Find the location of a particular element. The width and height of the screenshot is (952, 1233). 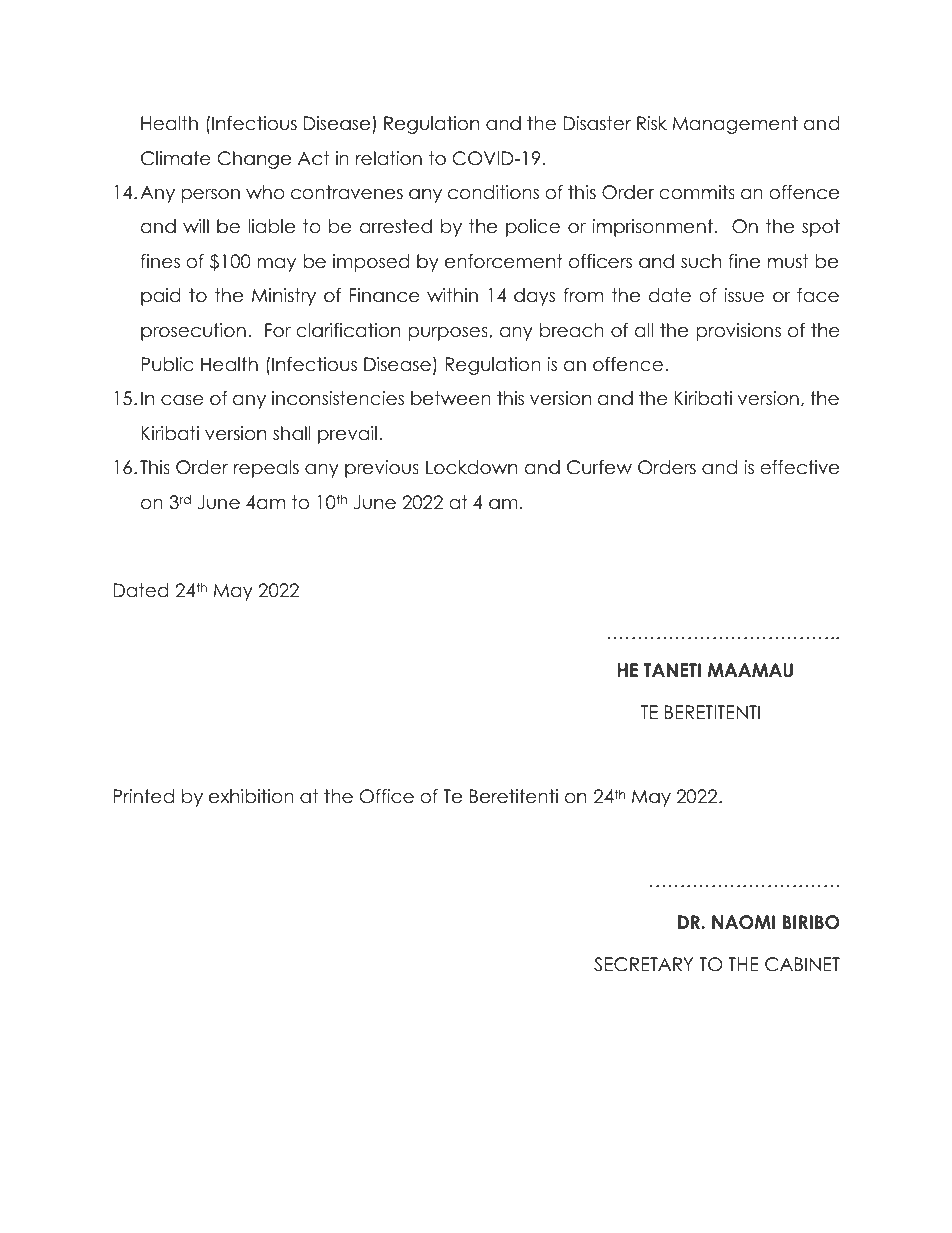

between is located at coordinates (451, 398).
